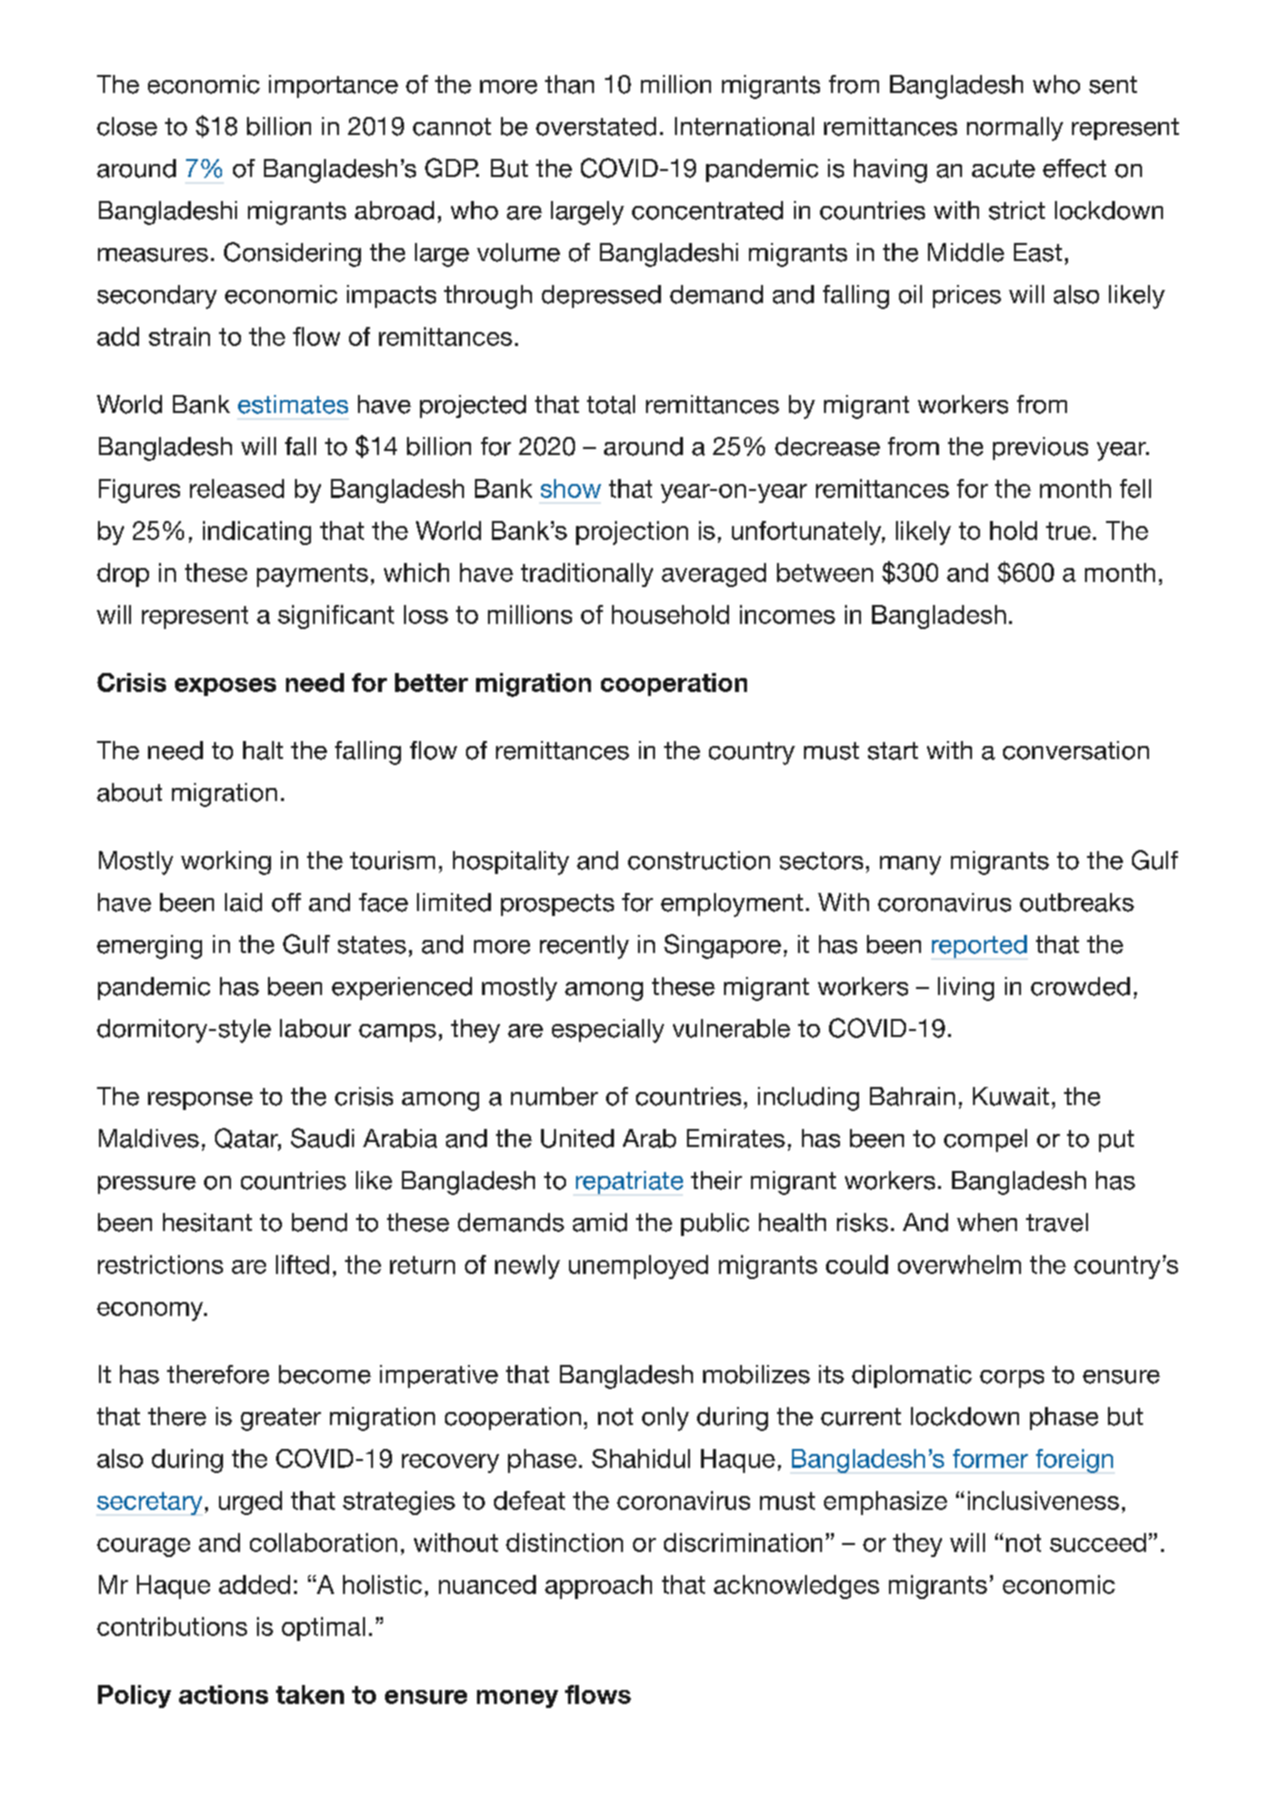 Image resolution: width=1282 pixels, height=1814 pixels. What do you see at coordinates (1015, 129) in the screenshot?
I see `normally` at bounding box center [1015, 129].
